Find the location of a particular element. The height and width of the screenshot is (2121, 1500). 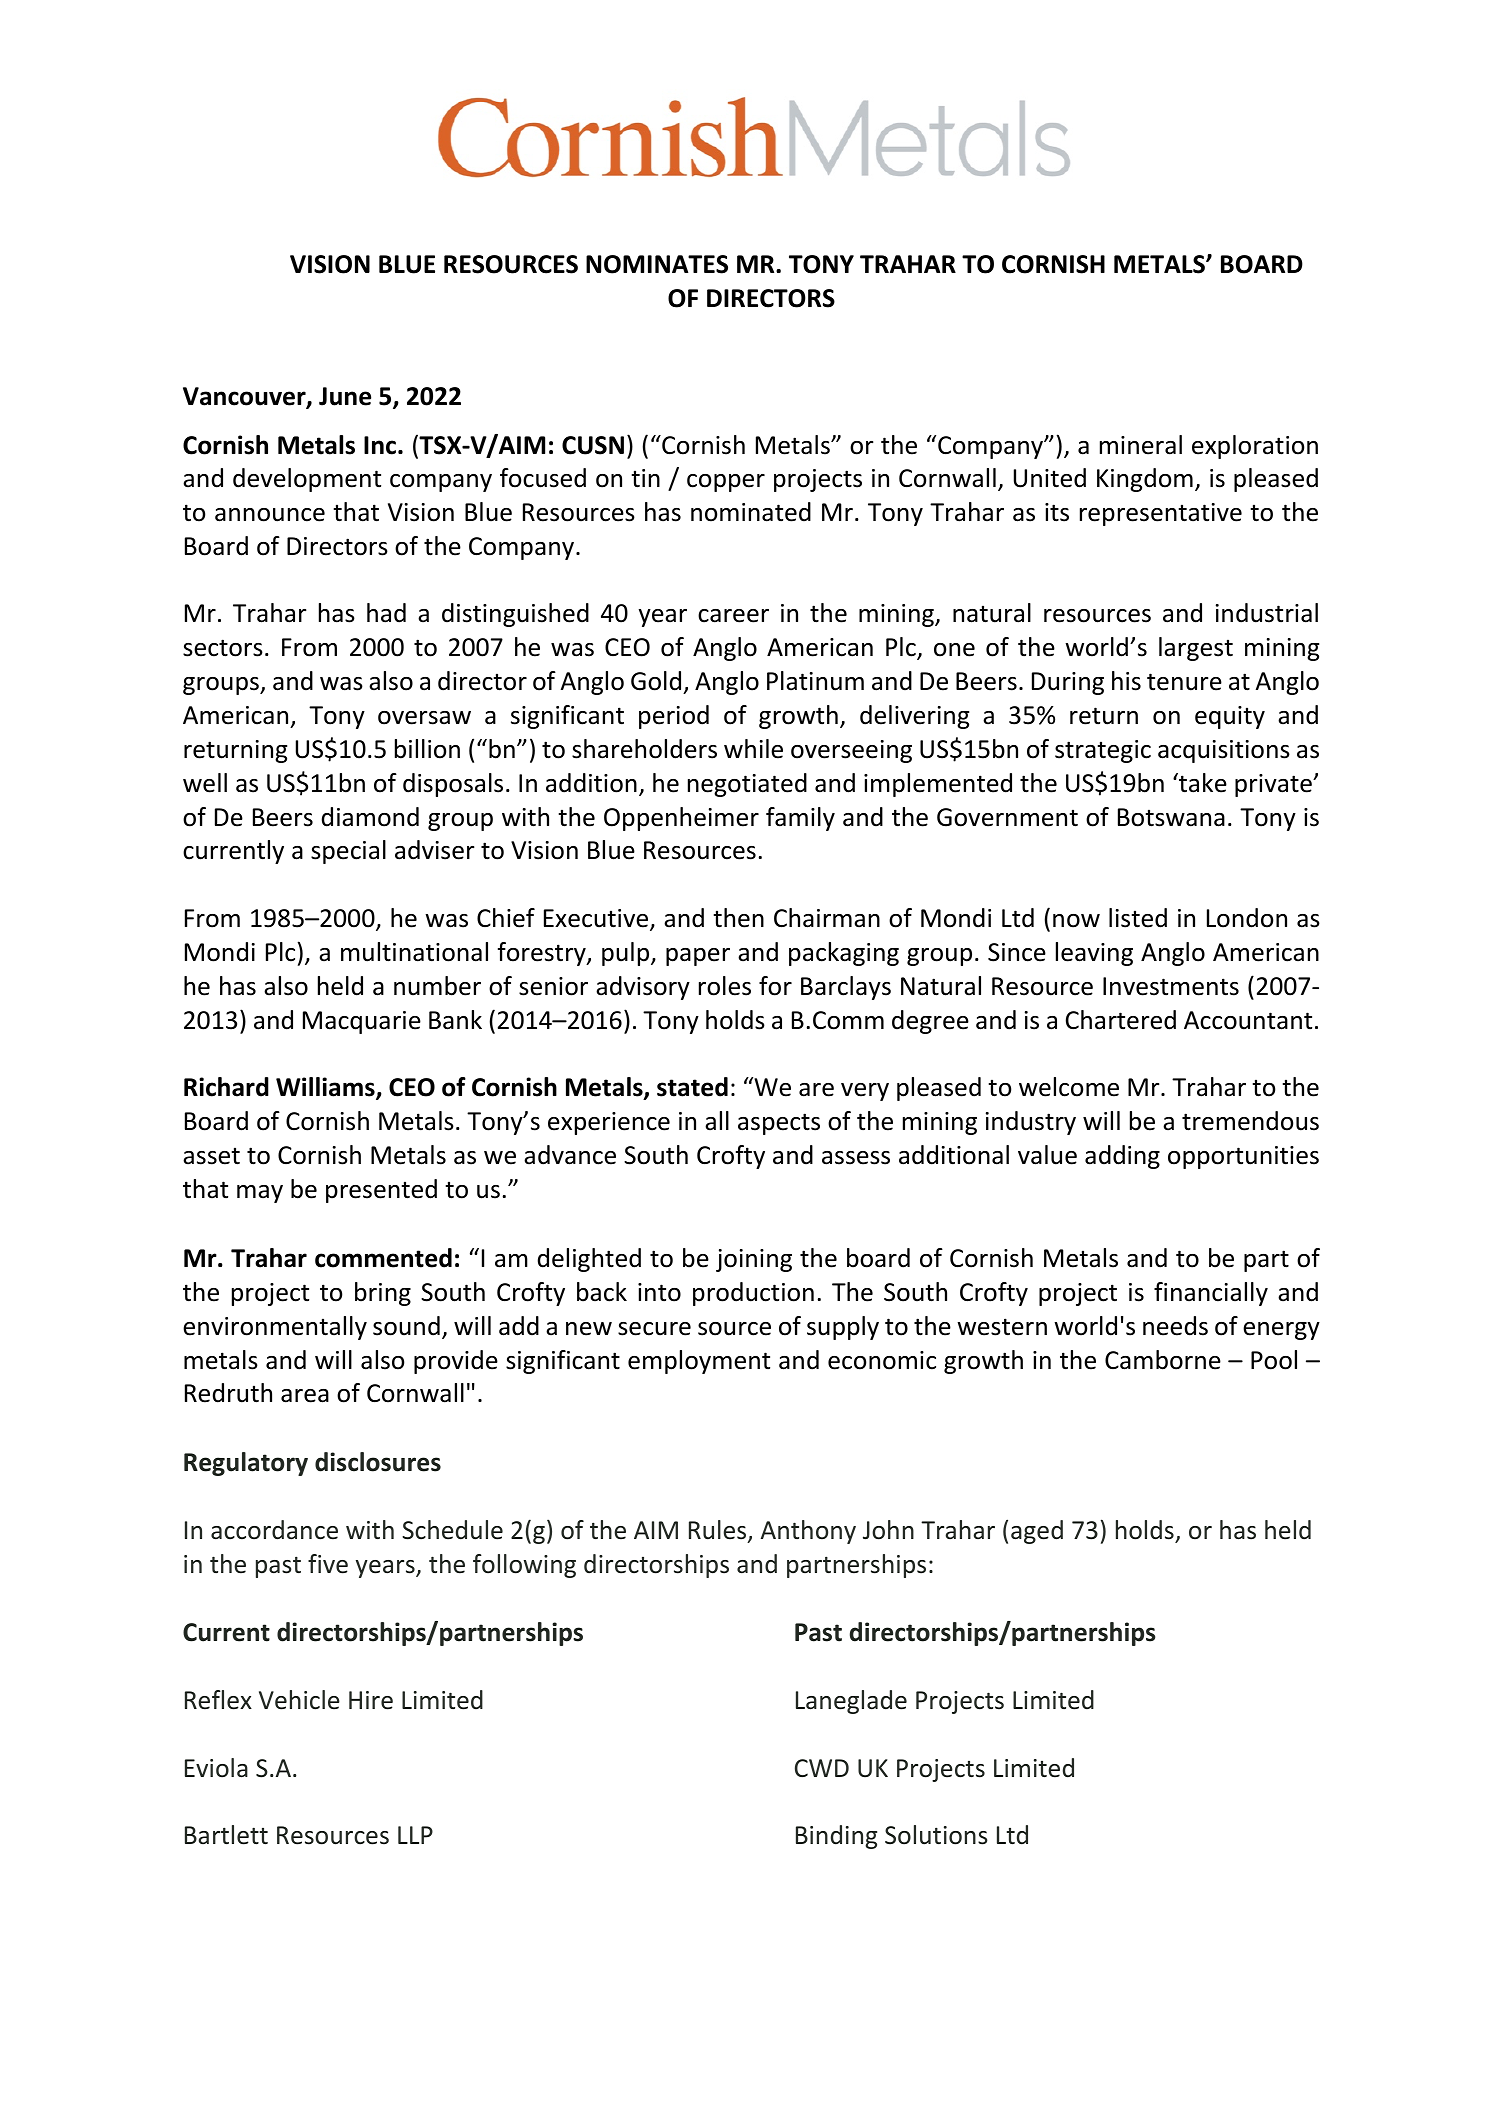

LLP is located at coordinates (415, 1835).
